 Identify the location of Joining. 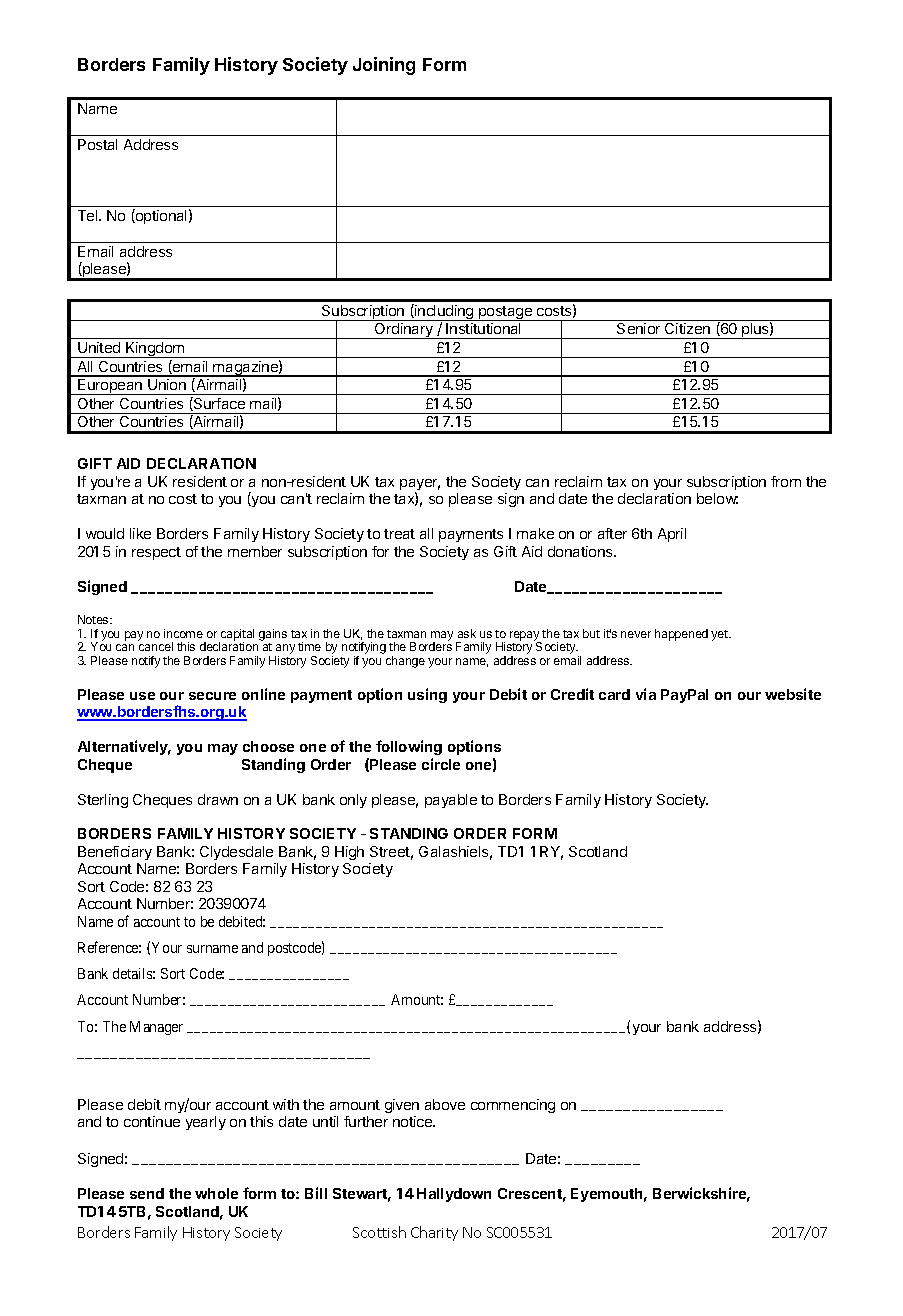
(384, 66).
